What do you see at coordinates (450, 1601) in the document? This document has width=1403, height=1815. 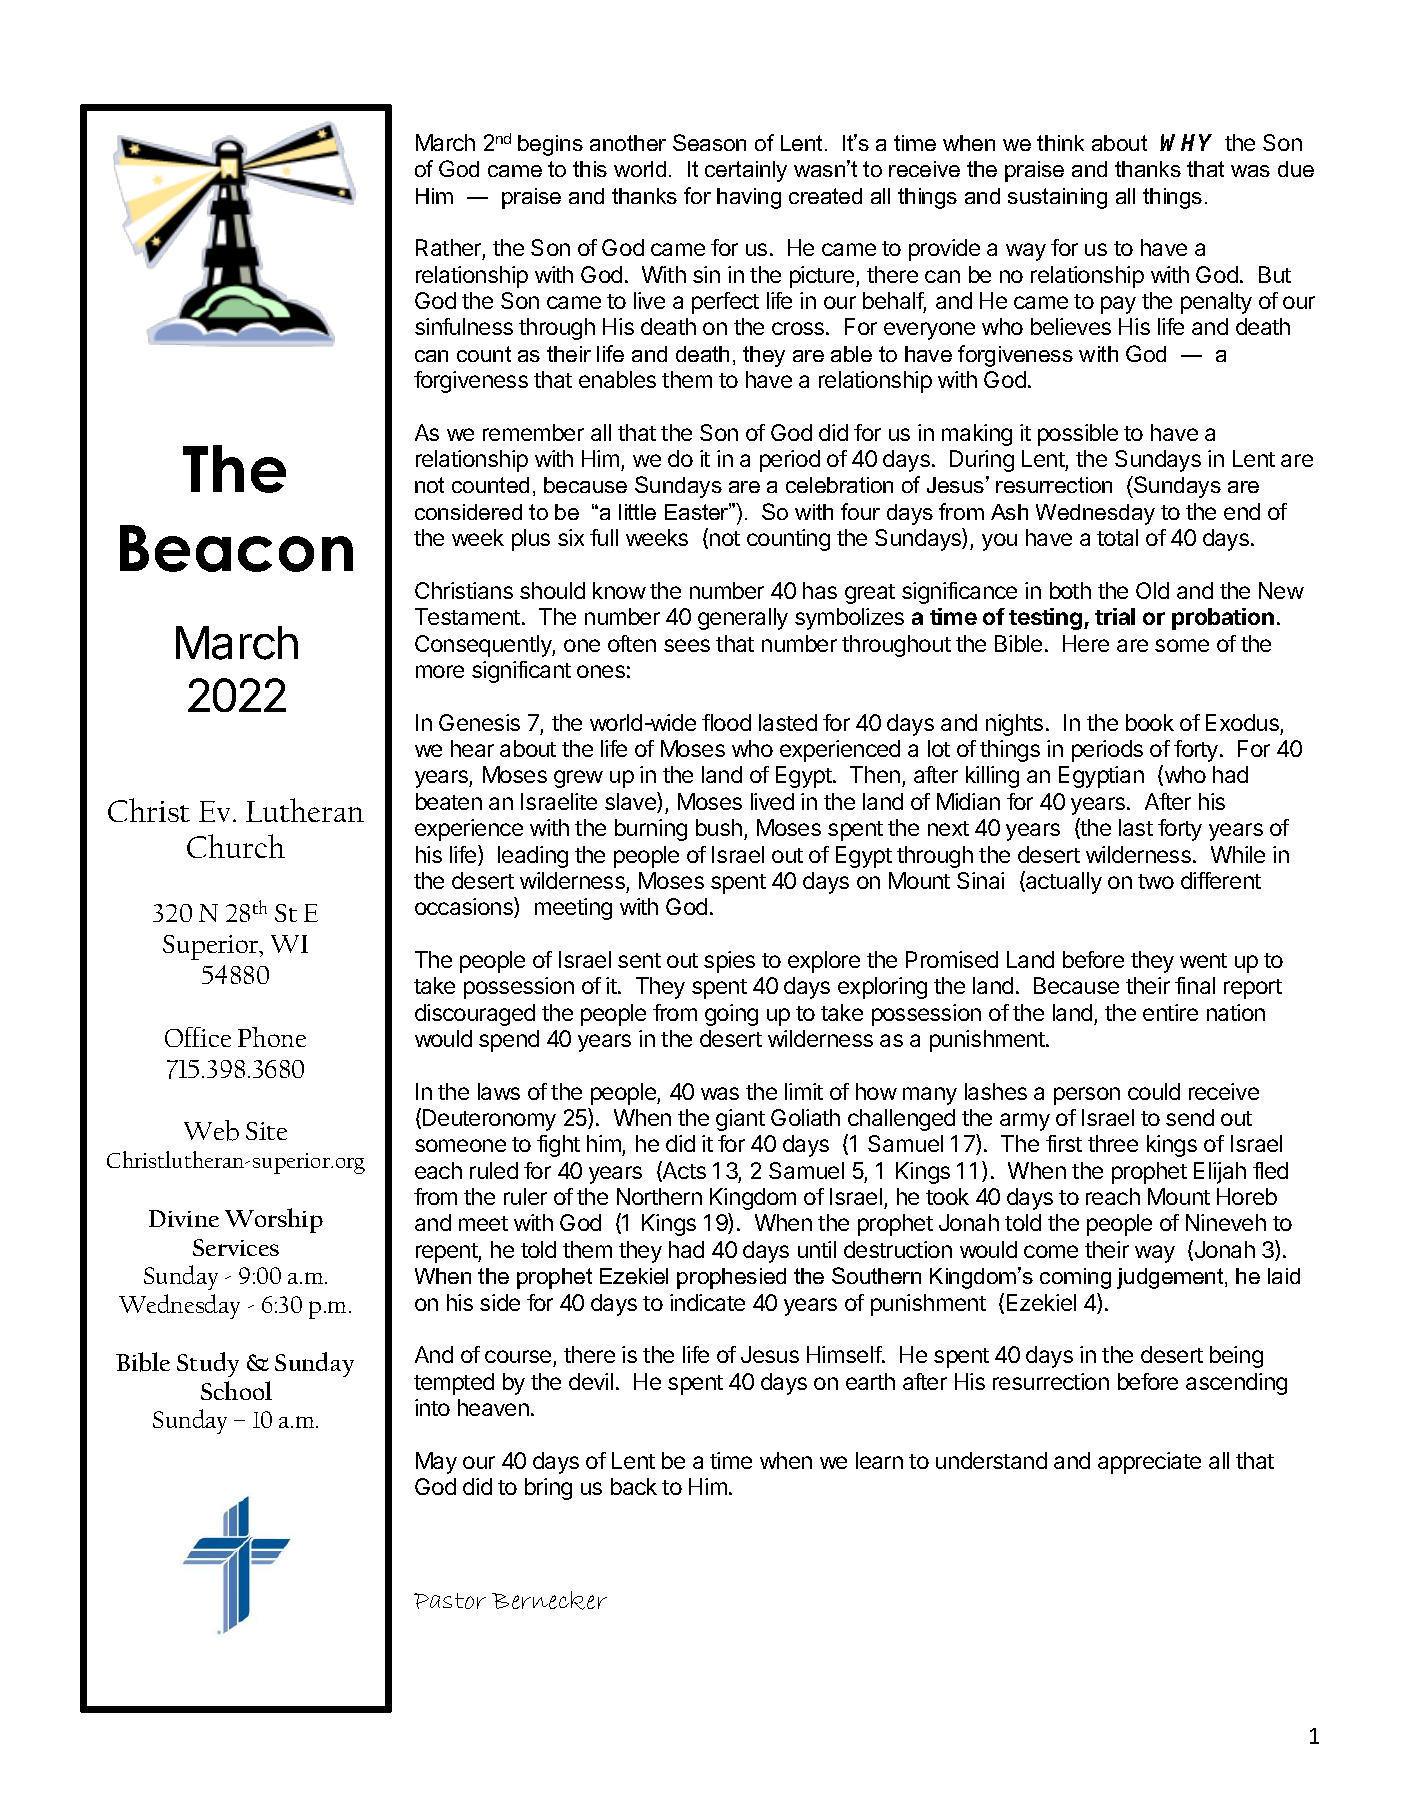 I see `Pastor` at bounding box center [450, 1601].
